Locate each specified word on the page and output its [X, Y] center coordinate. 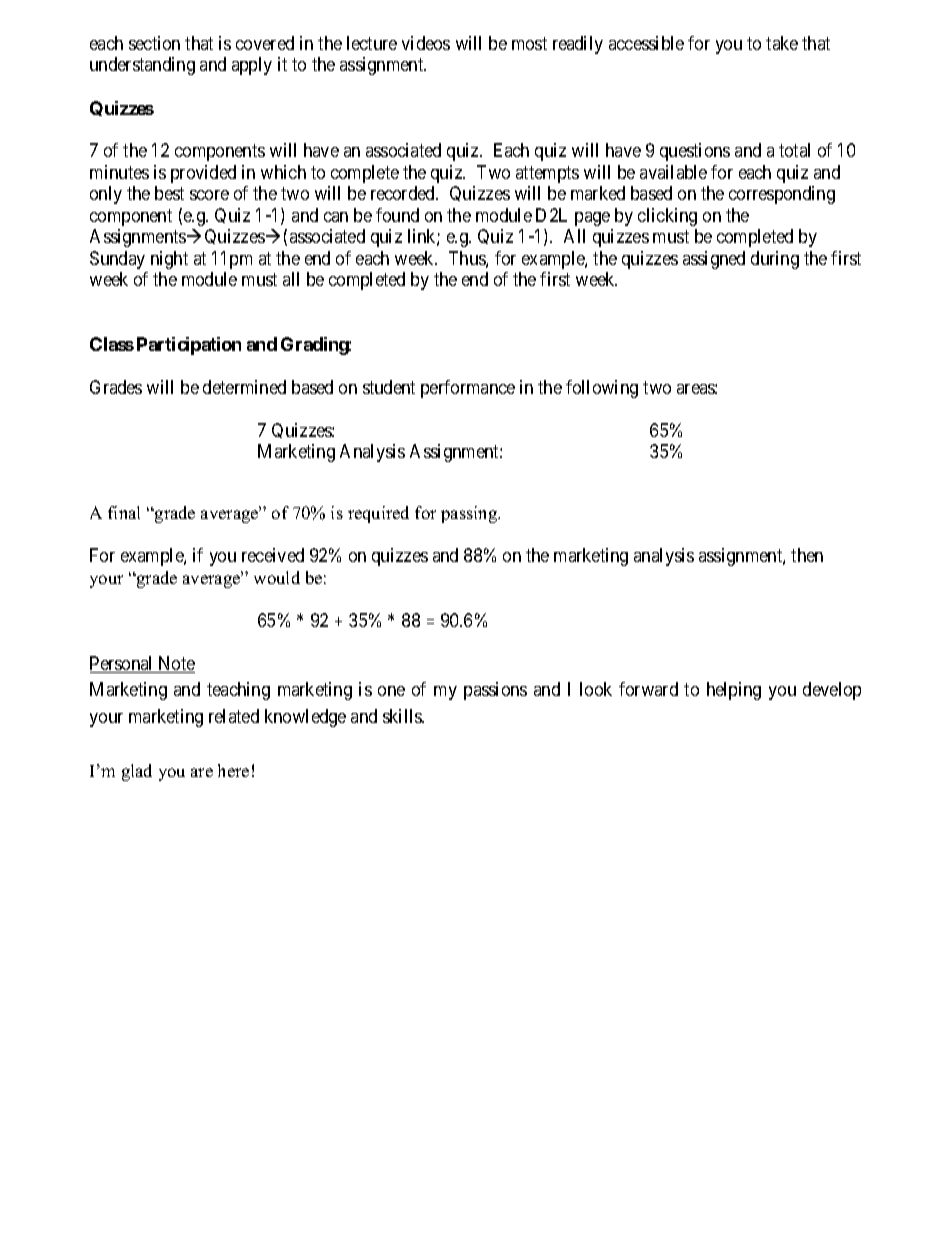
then [807, 555]
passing [470, 514]
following [602, 389]
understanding [142, 66]
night [169, 260]
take [782, 43]
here [233, 770]
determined [244, 387]
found [397, 215]
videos [426, 43]
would [277, 577]
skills [403, 716]
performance [468, 389]
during [775, 260]
